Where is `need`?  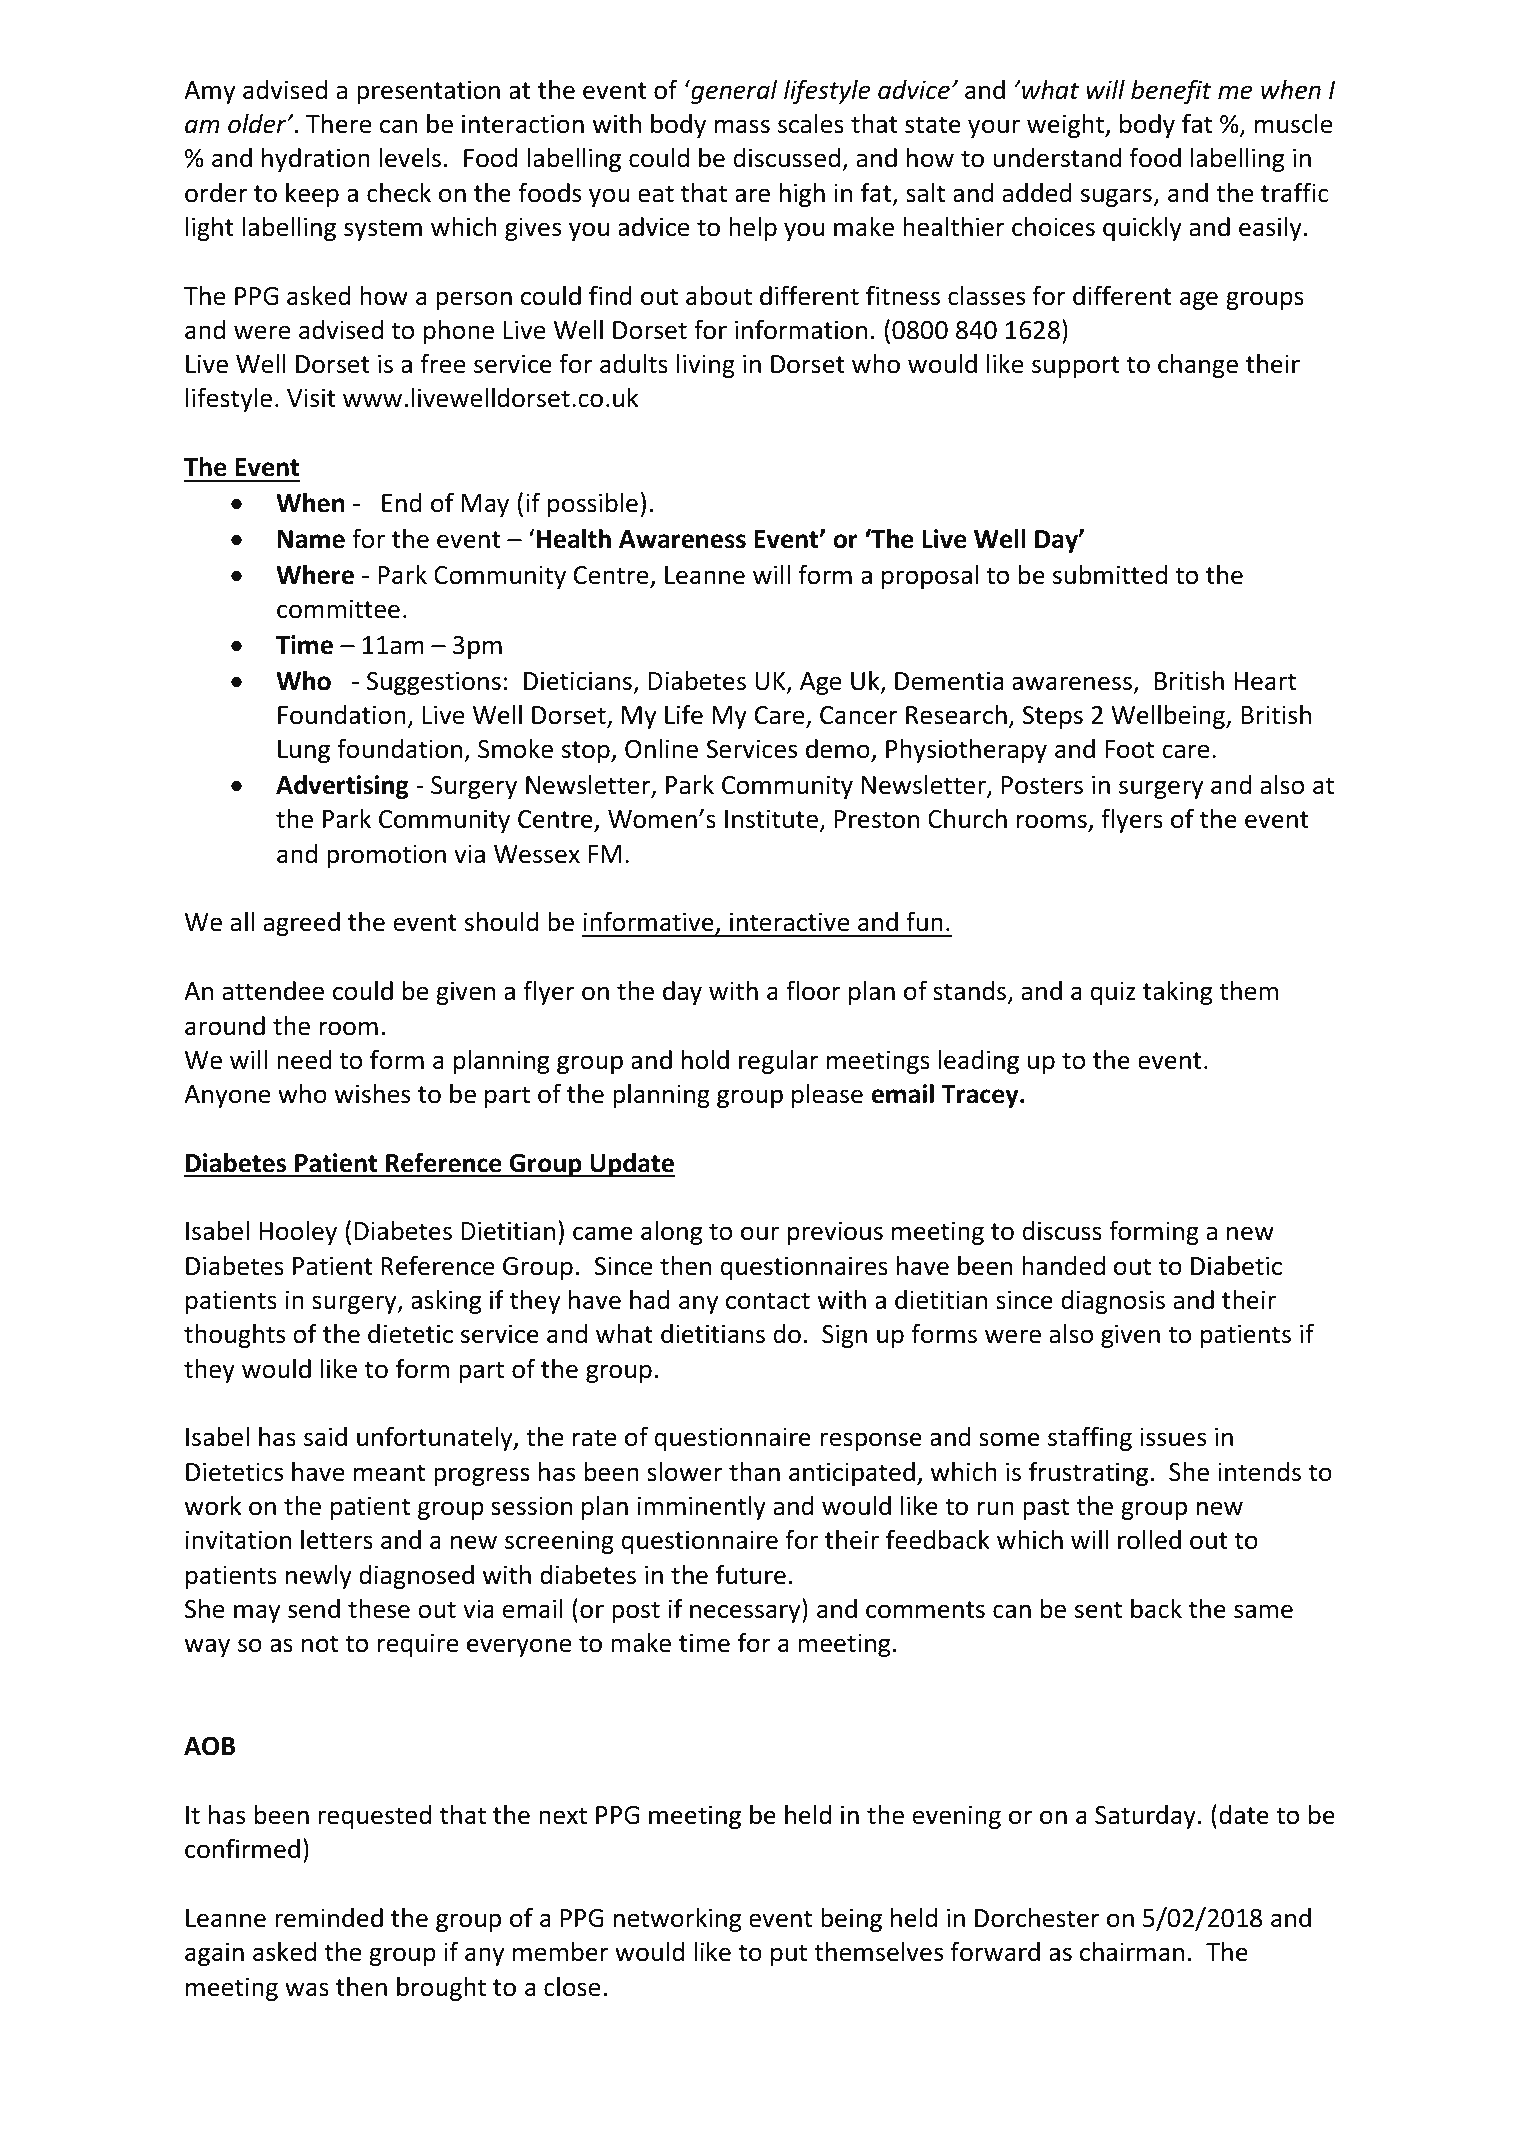 need is located at coordinates (304, 1060).
